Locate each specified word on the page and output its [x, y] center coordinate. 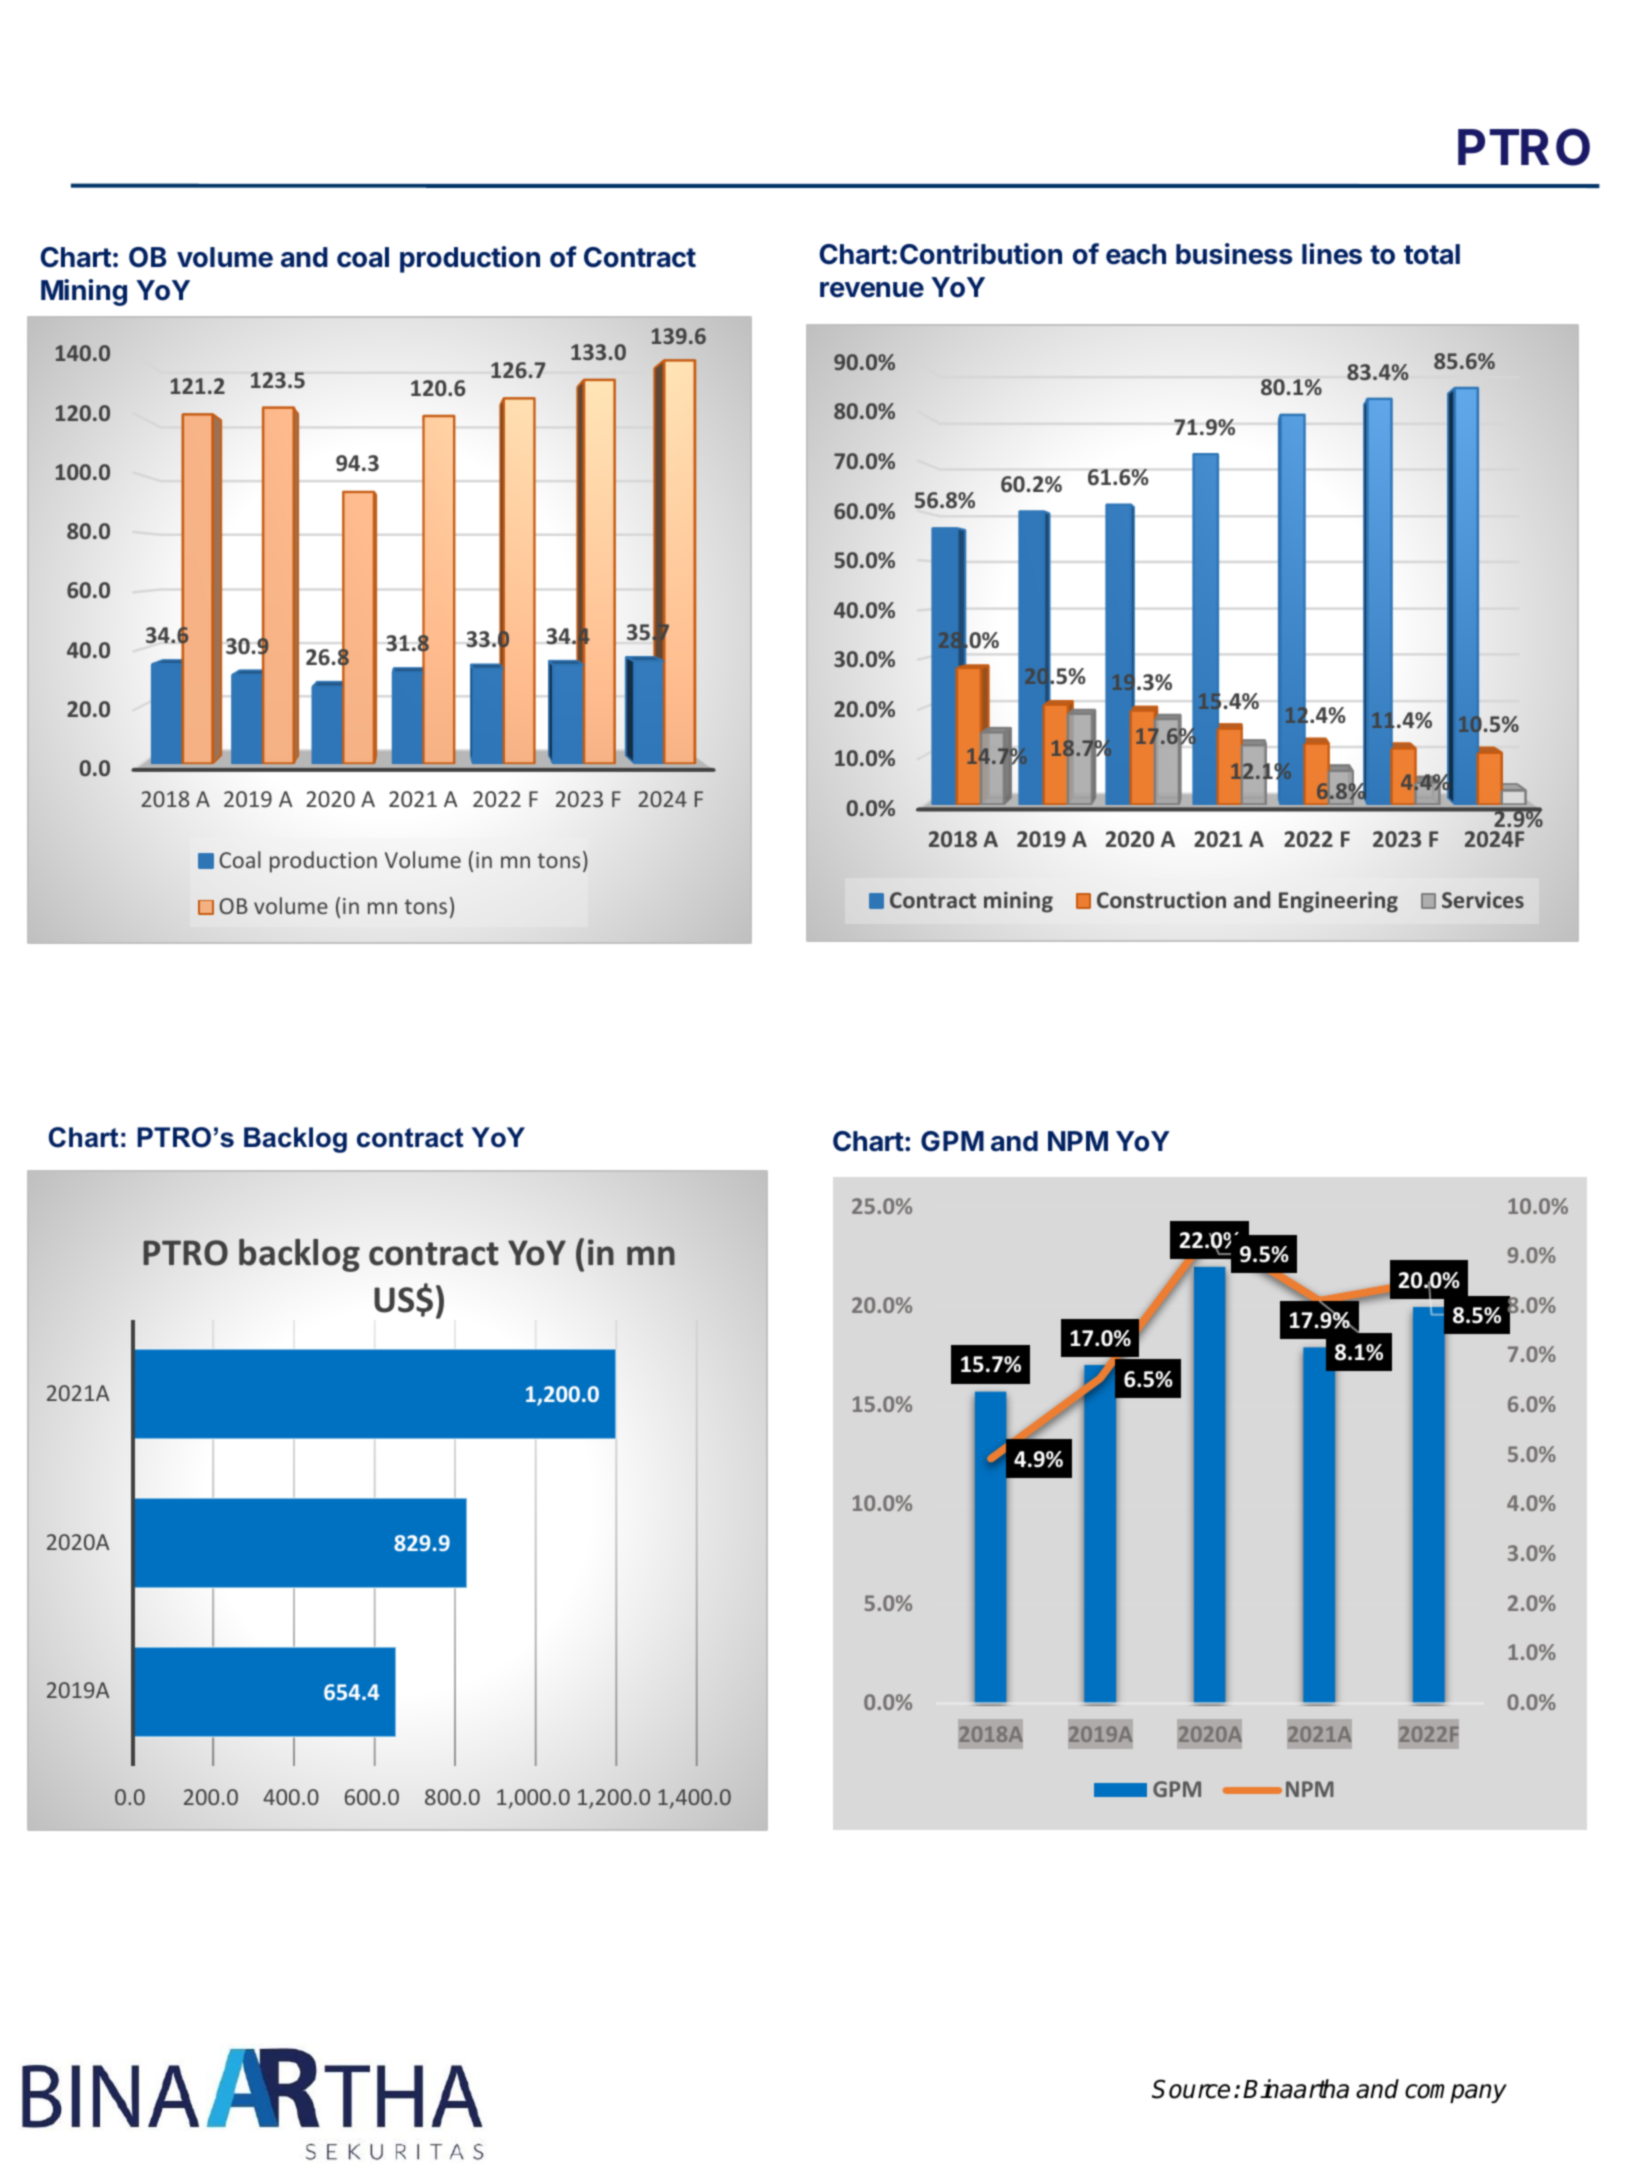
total [1432, 254]
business [1234, 254]
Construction [1161, 899]
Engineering [1338, 902]
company [1456, 2093]
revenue [872, 290]
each [1136, 254]
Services [1483, 899]
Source [1191, 2089]
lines [1332, 254]
